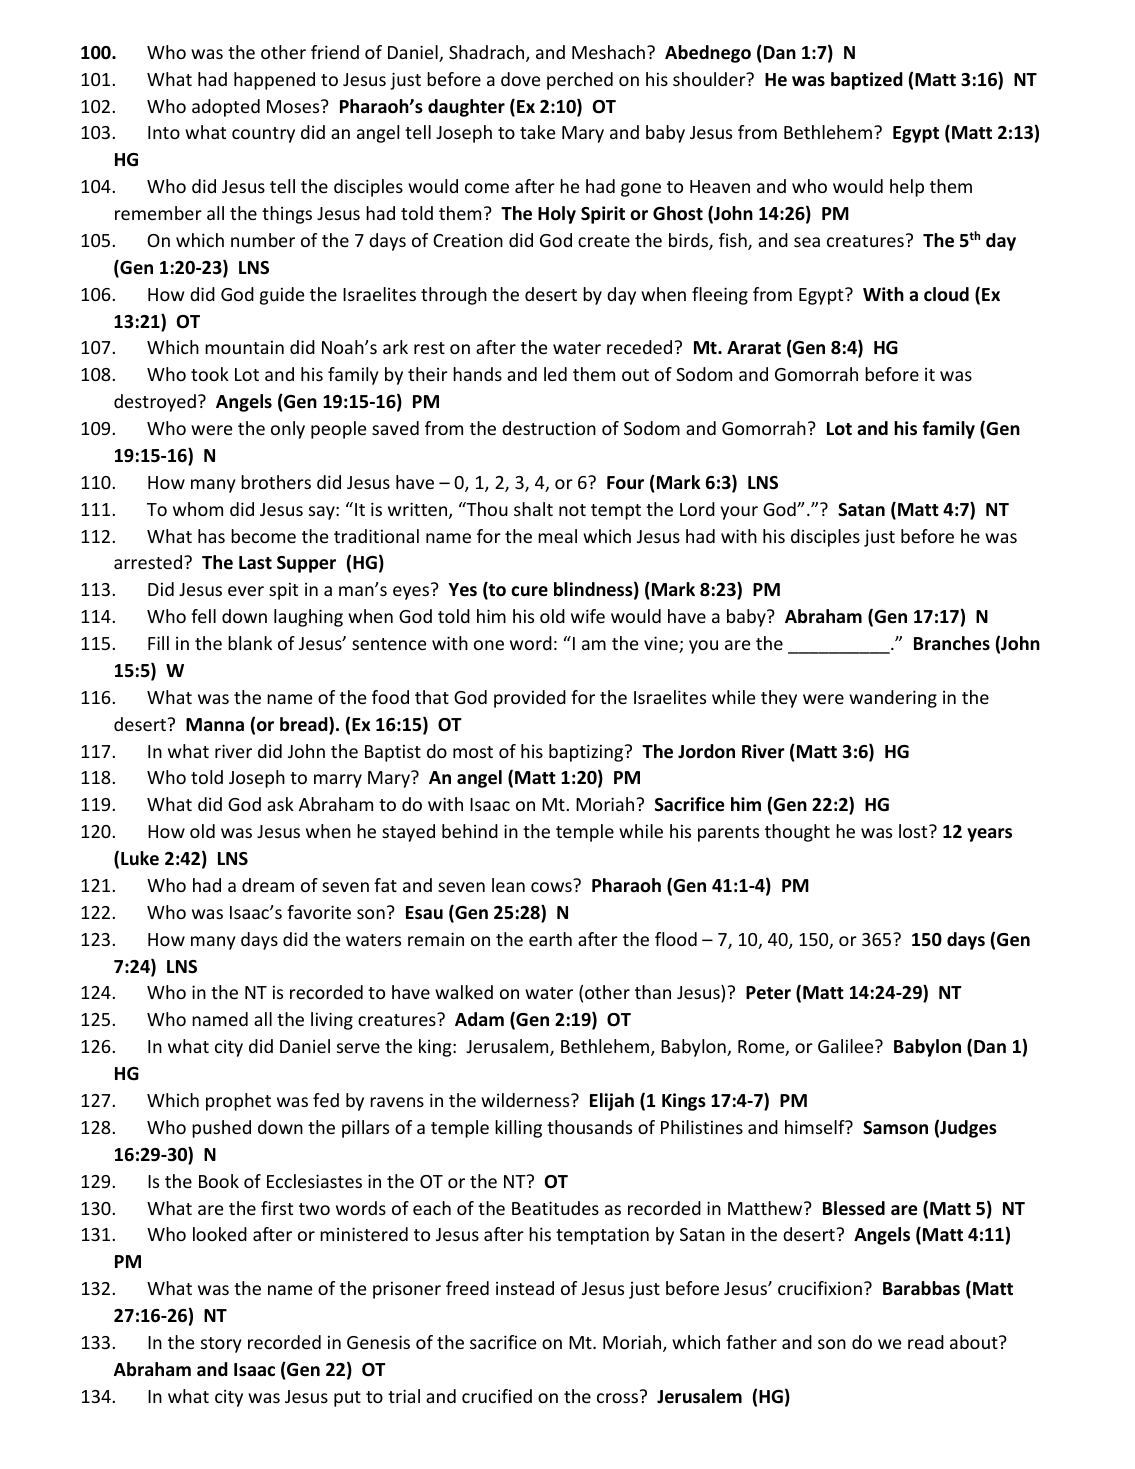 The image size is (1135, 1469). I want to click on destruction, so click(549, 428).
